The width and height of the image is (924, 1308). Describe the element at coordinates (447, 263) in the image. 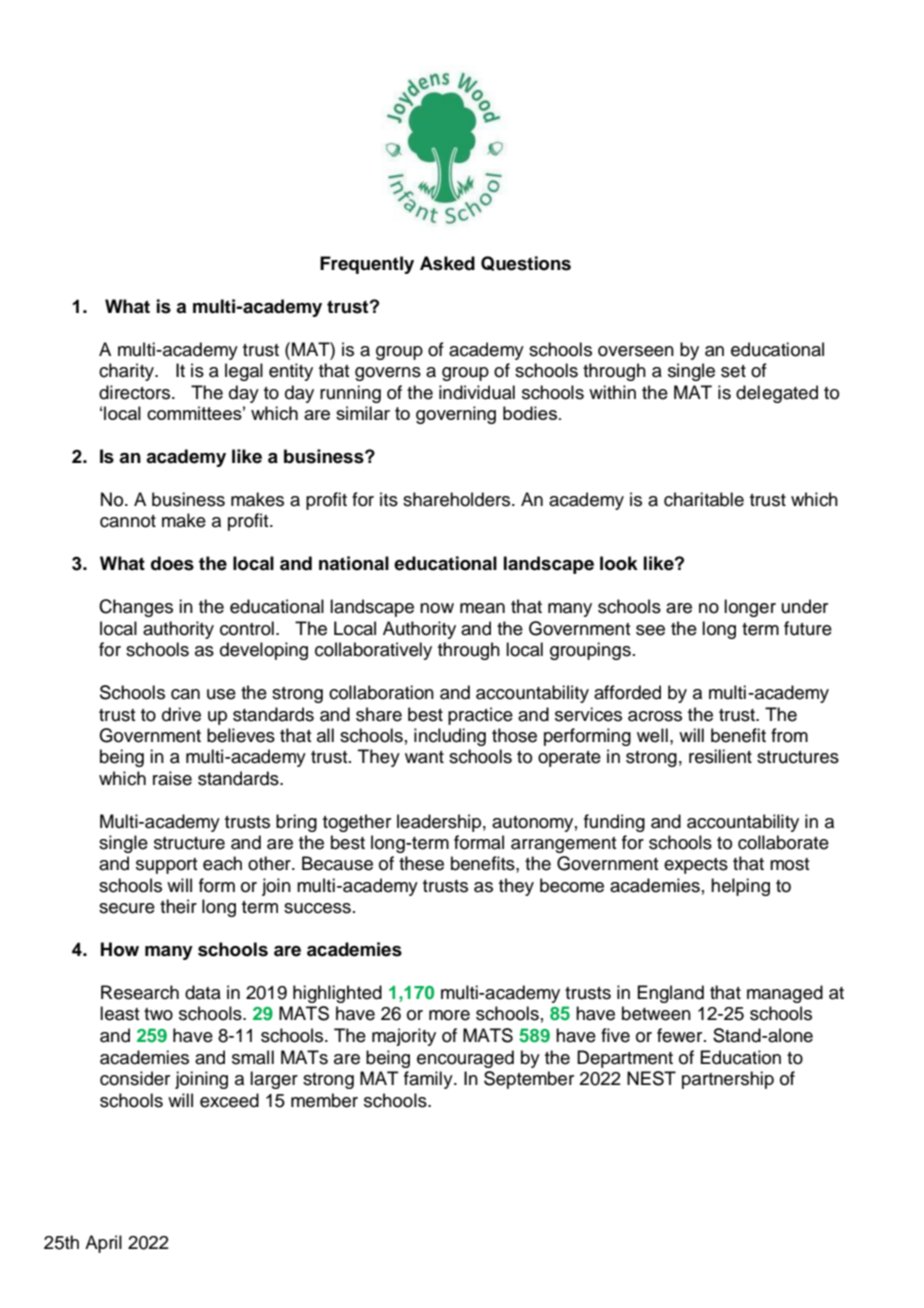

I see `Asked` at that location.
